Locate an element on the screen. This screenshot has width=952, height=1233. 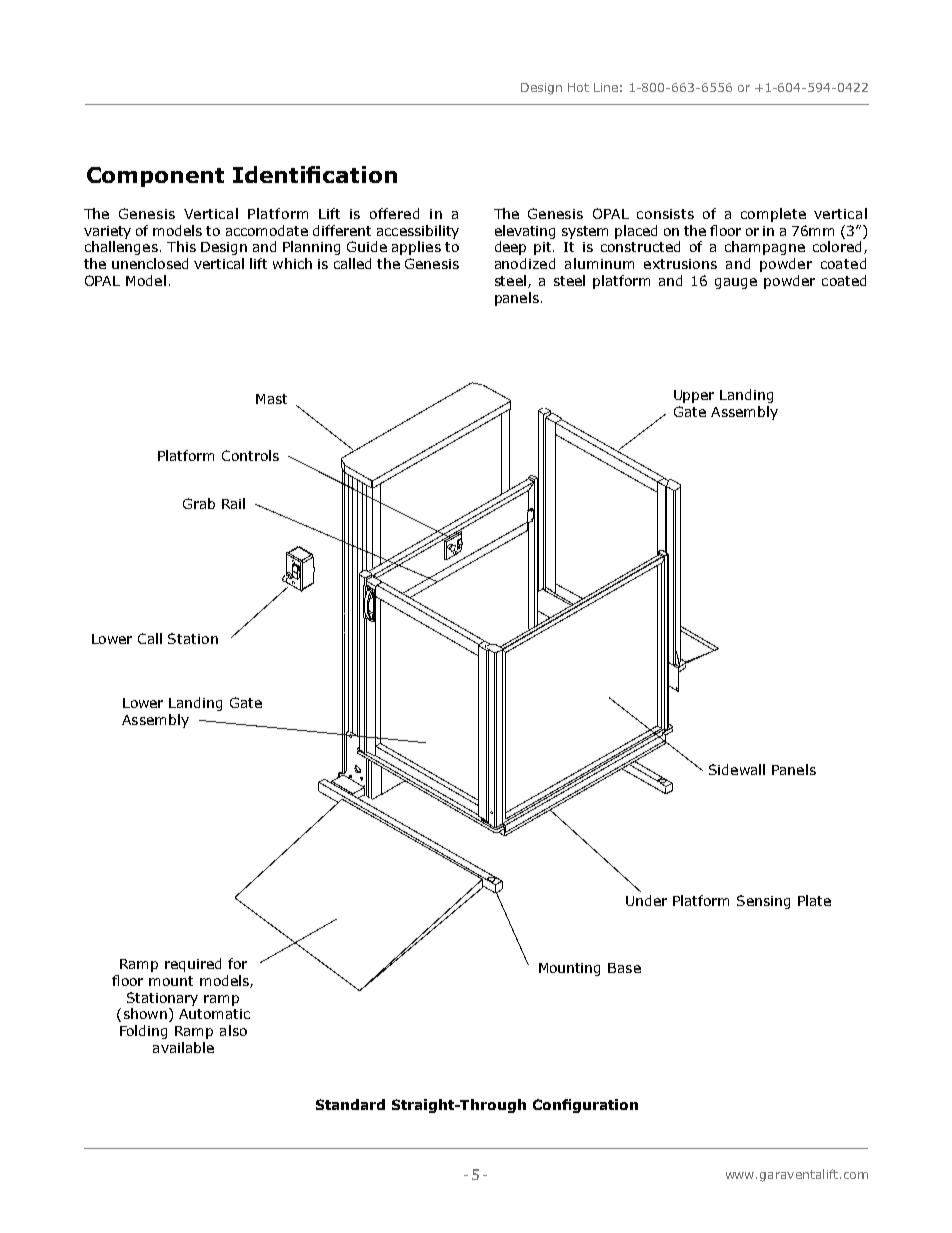
required is located at coordinates (193, 965).
